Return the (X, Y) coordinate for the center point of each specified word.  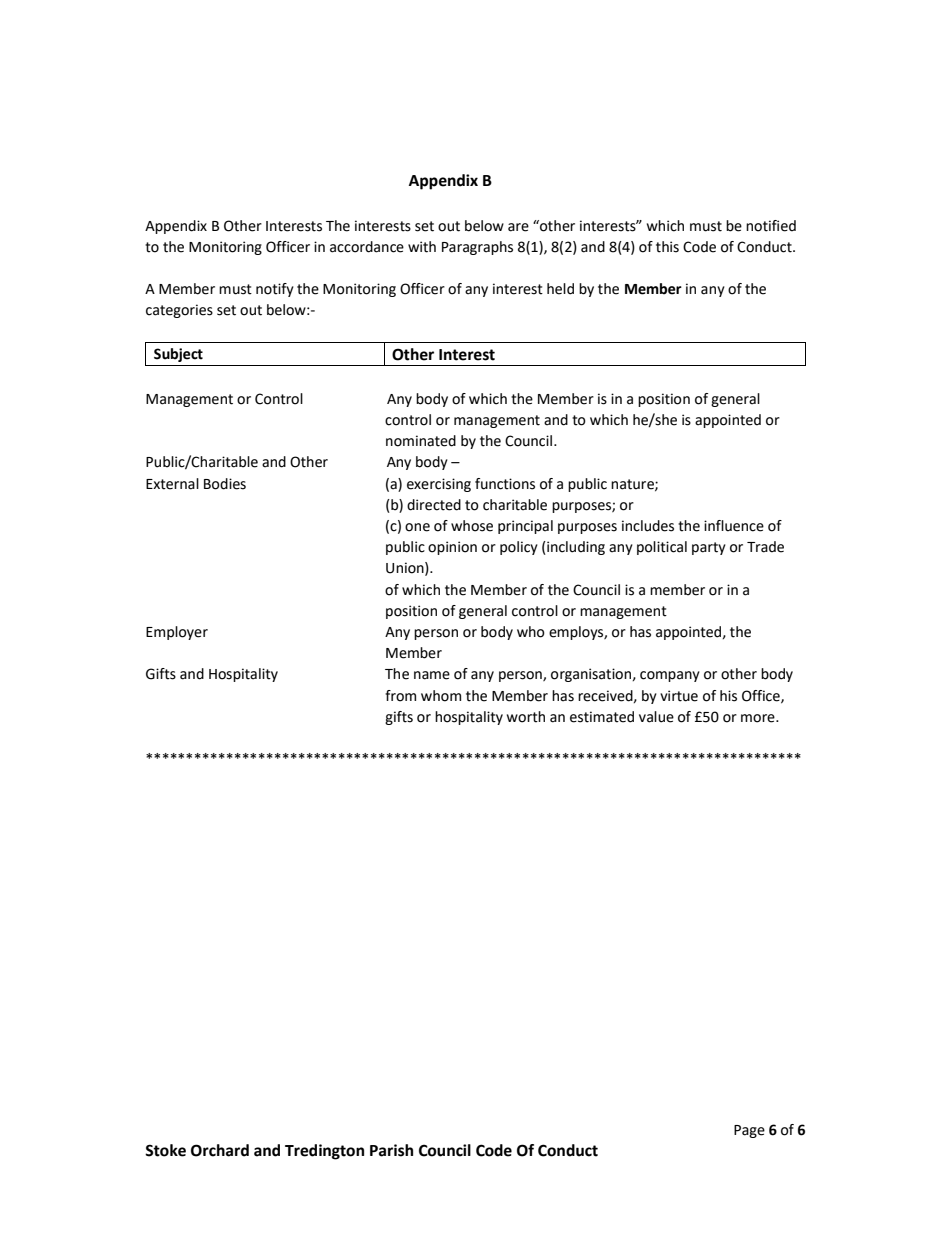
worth (526, 717)
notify (275, 290)
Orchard (220, 1150)
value (656, 717)
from (400, 696)
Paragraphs (477, 248)
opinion (452, 548)
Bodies (225, 484)
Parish (391, 1150)
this (667, 247)
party (709, 548)
